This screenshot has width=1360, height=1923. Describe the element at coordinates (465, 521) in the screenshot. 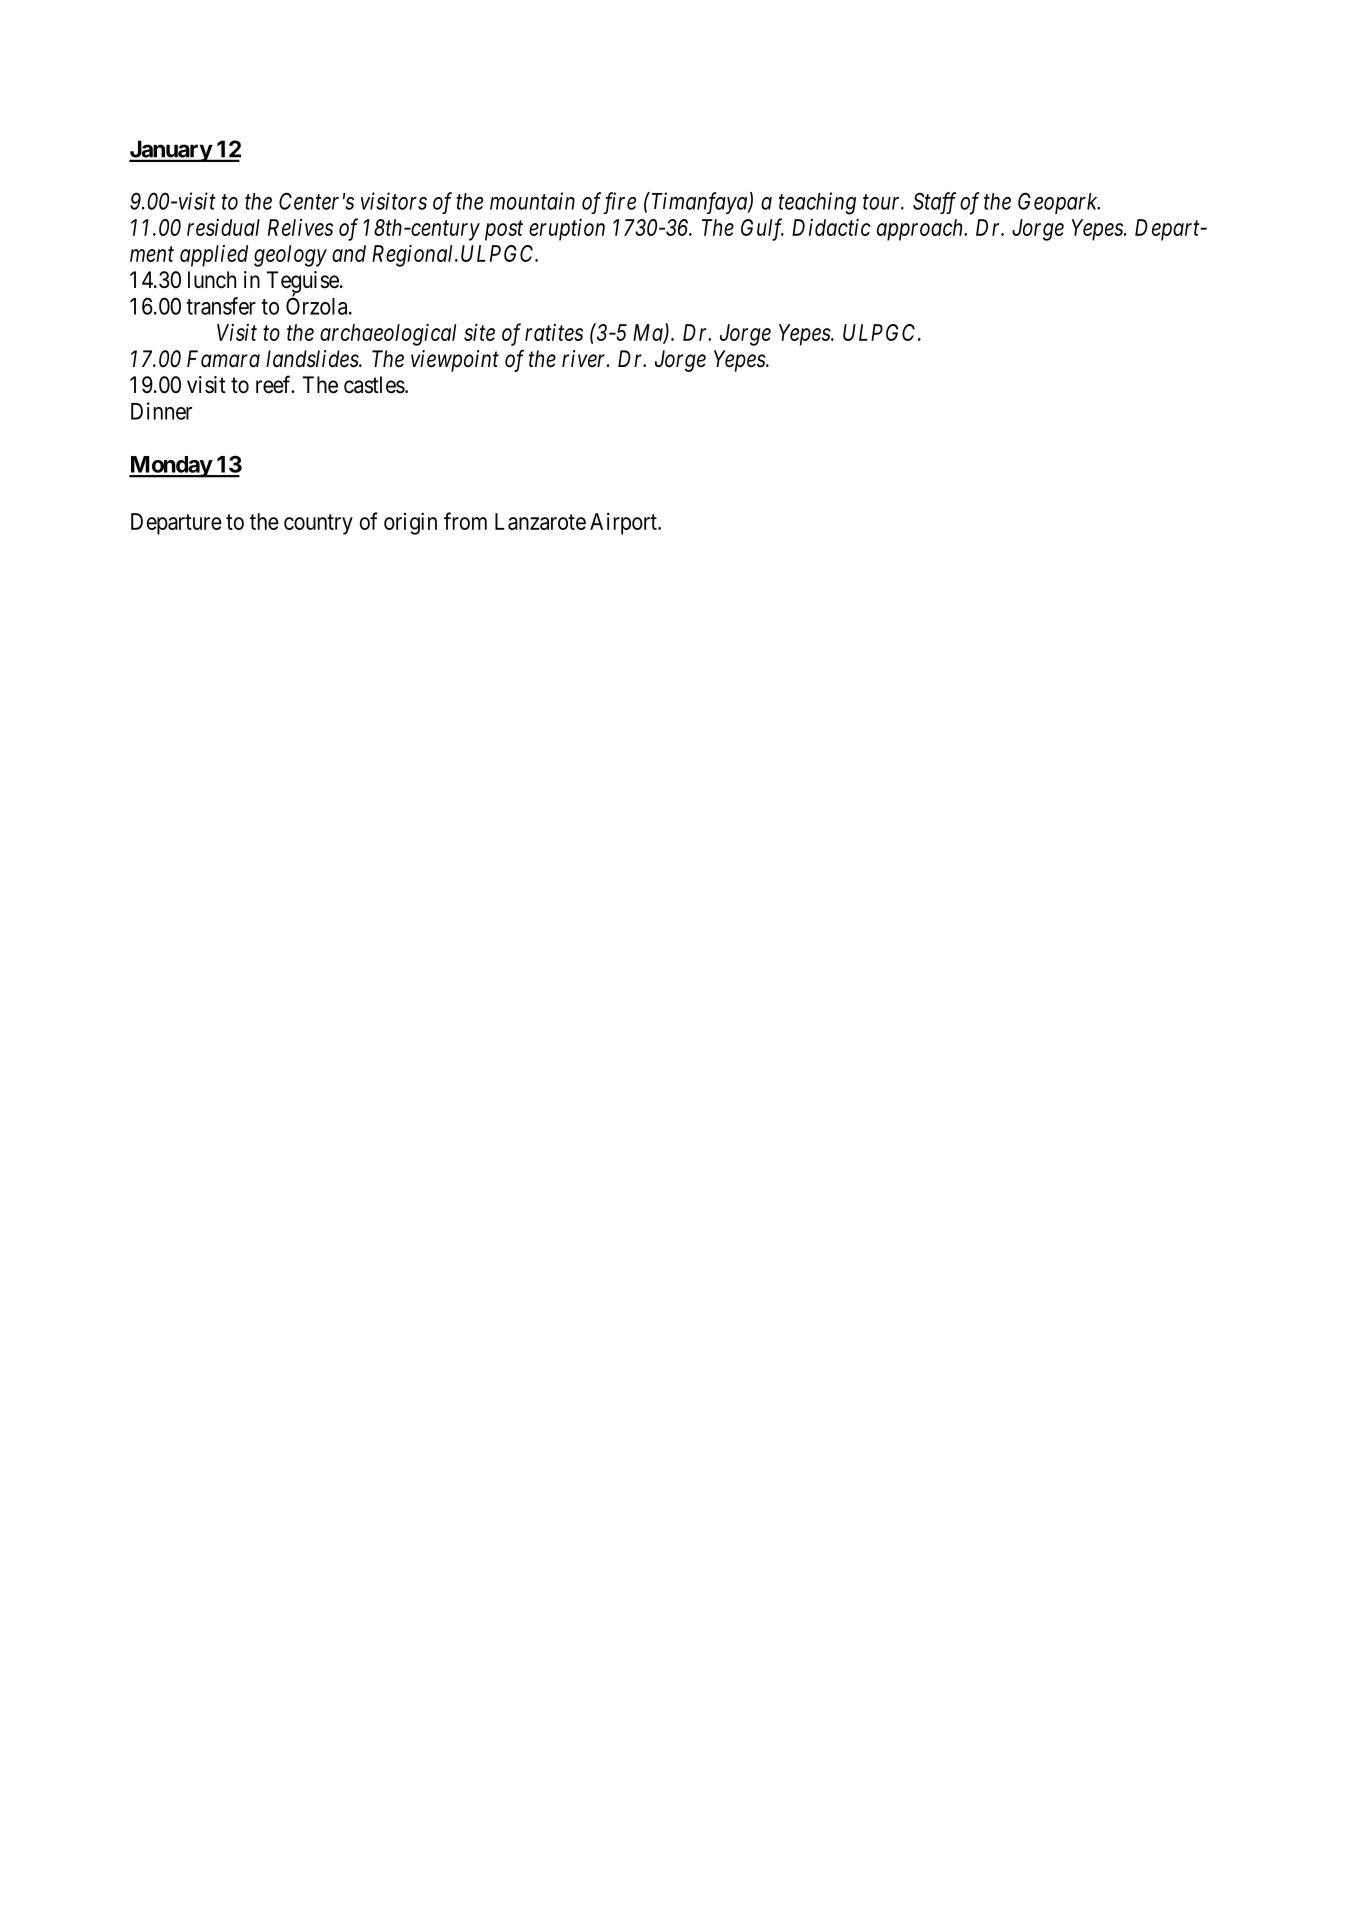

I see `from` at that location.
